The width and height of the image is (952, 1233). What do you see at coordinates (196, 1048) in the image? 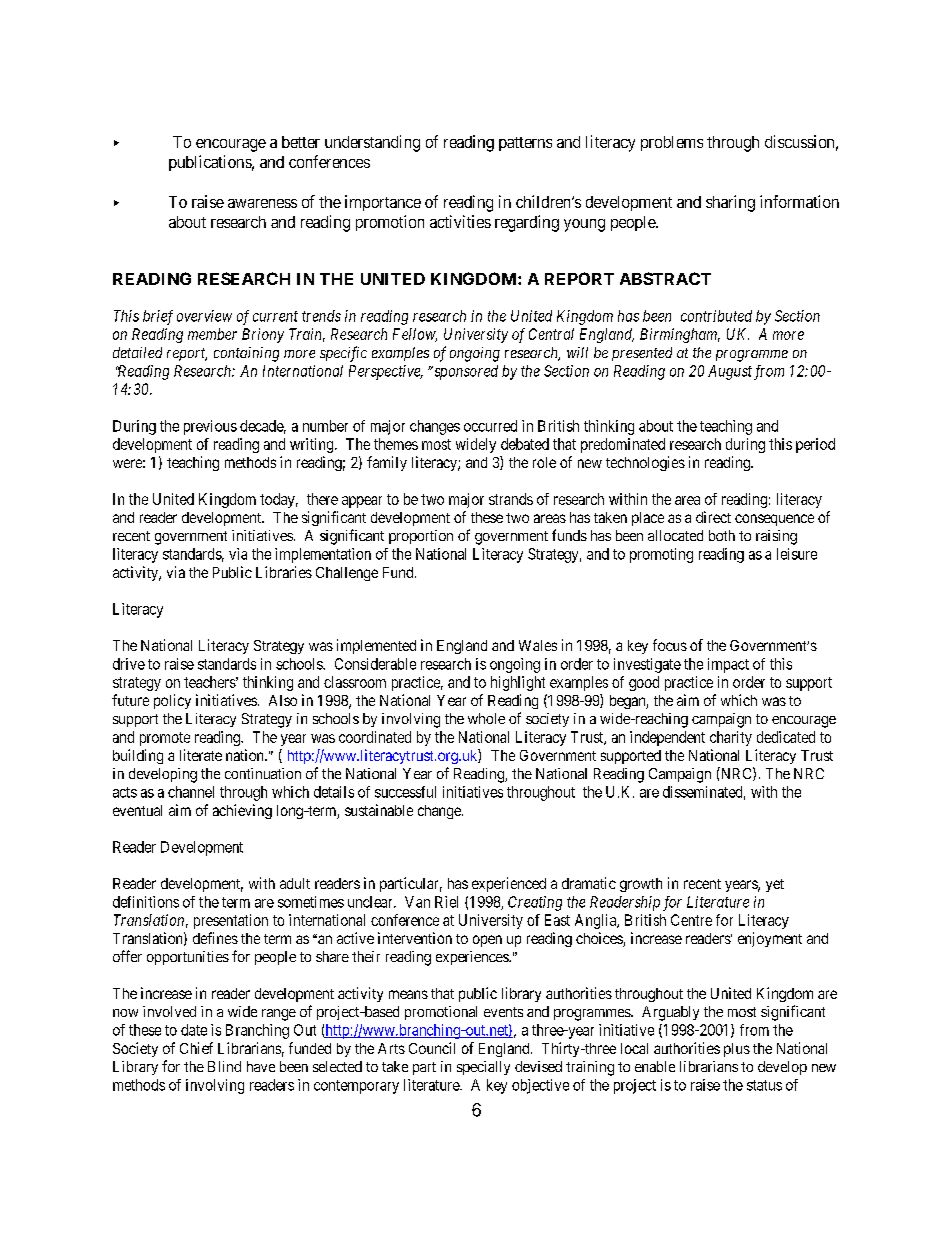
I see `Chief` at bounding box center [196, 1048].
